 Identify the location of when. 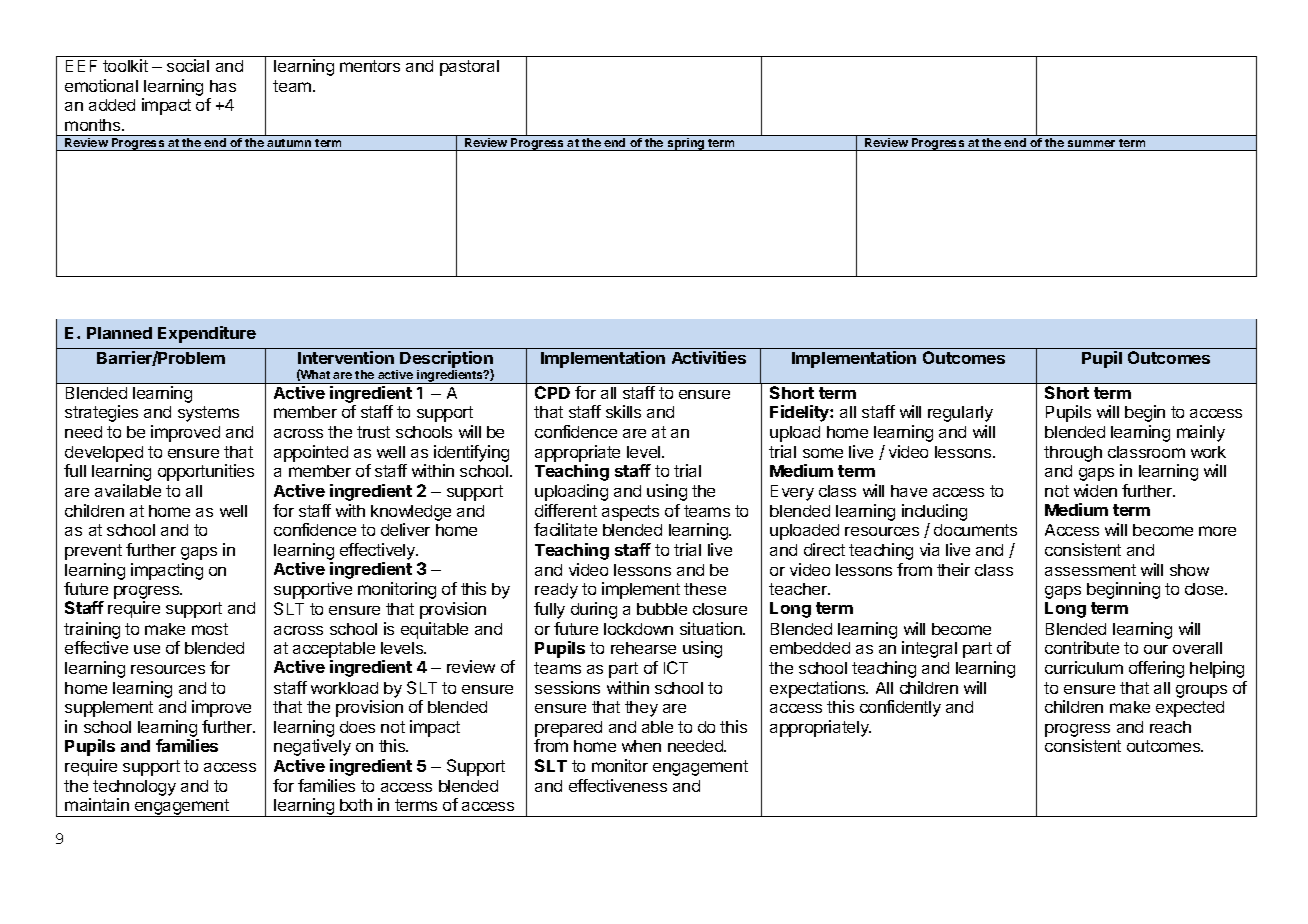
(641, 746).
